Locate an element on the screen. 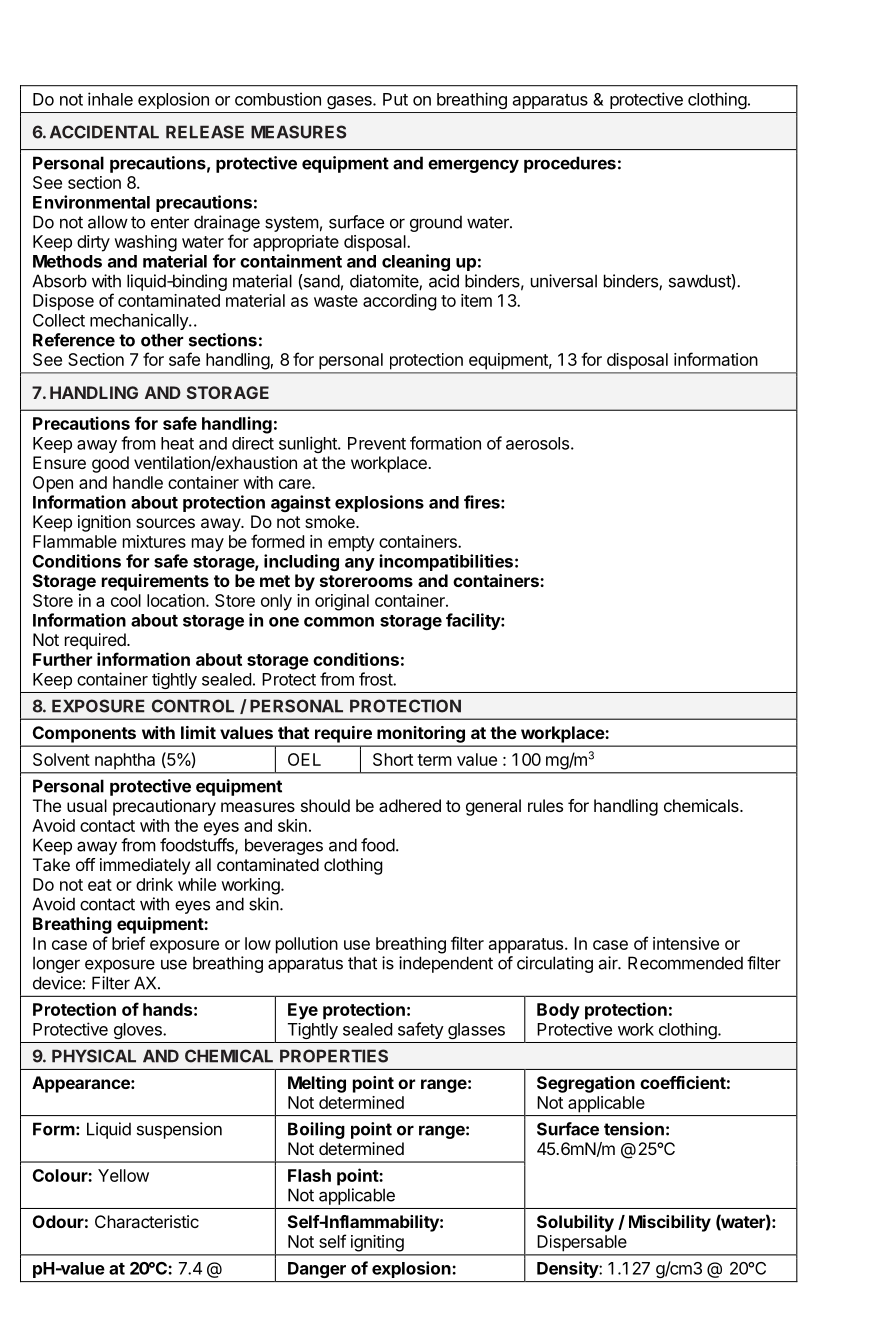 Image resolution: width=896 pixels, height=1326 pixels. Components is located at coordinates (84, 734).
